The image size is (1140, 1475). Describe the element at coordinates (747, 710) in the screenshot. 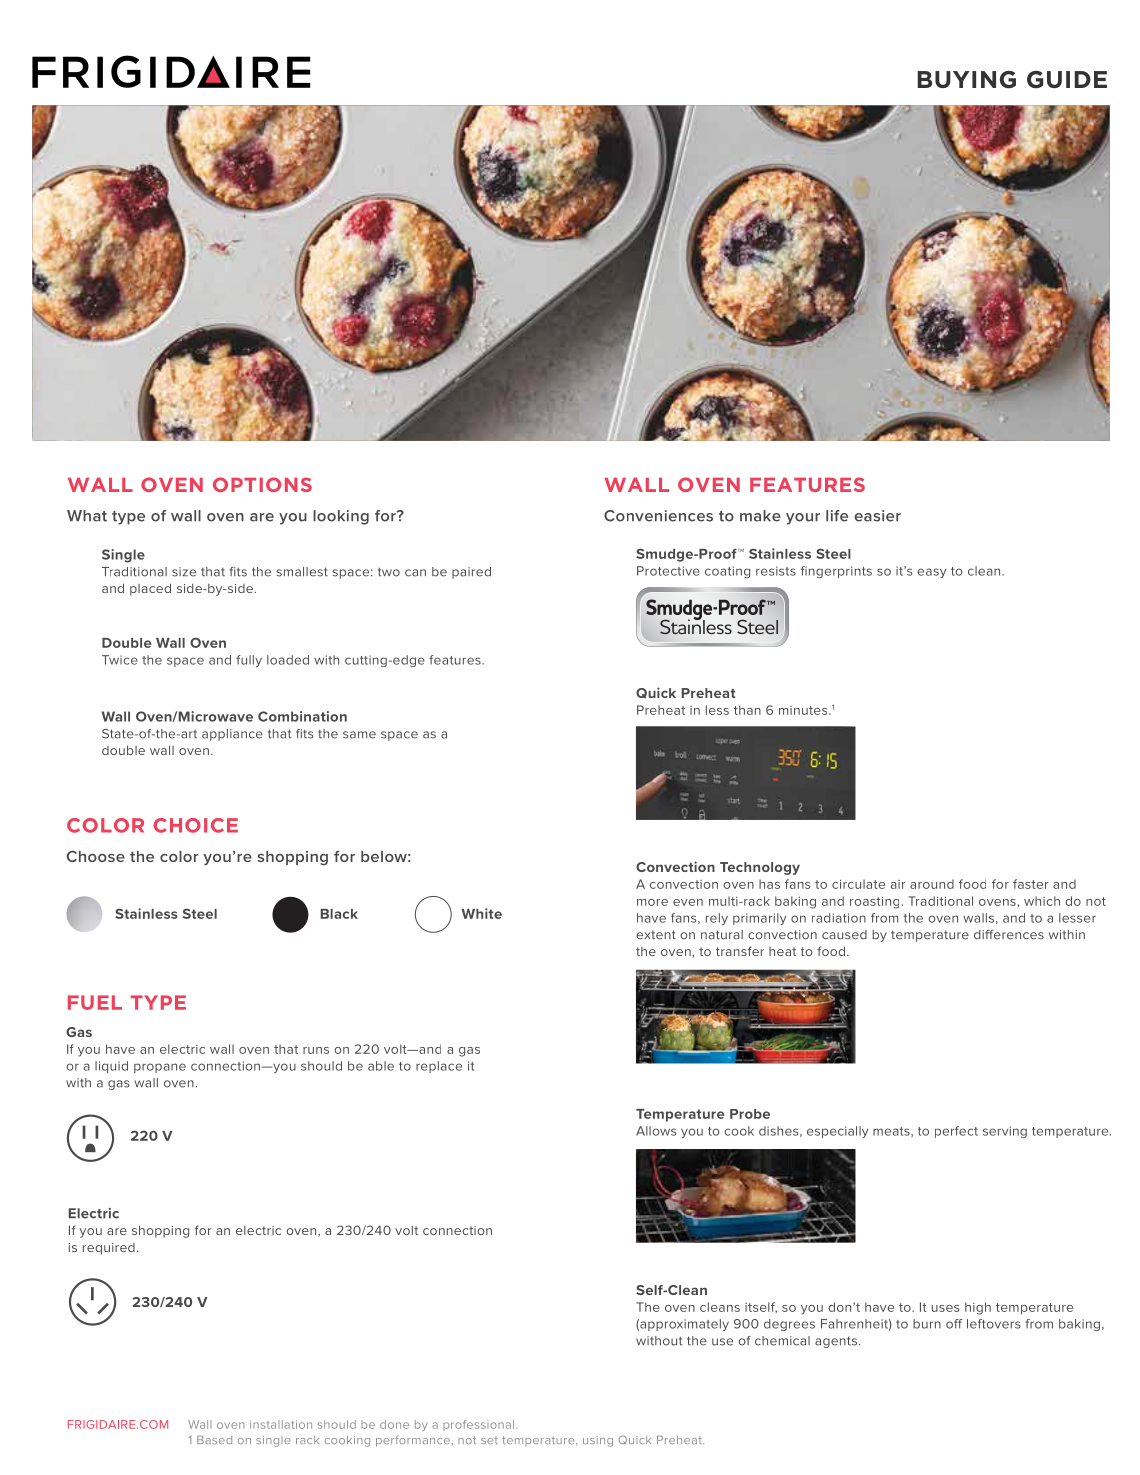

I see `than` at that location.
